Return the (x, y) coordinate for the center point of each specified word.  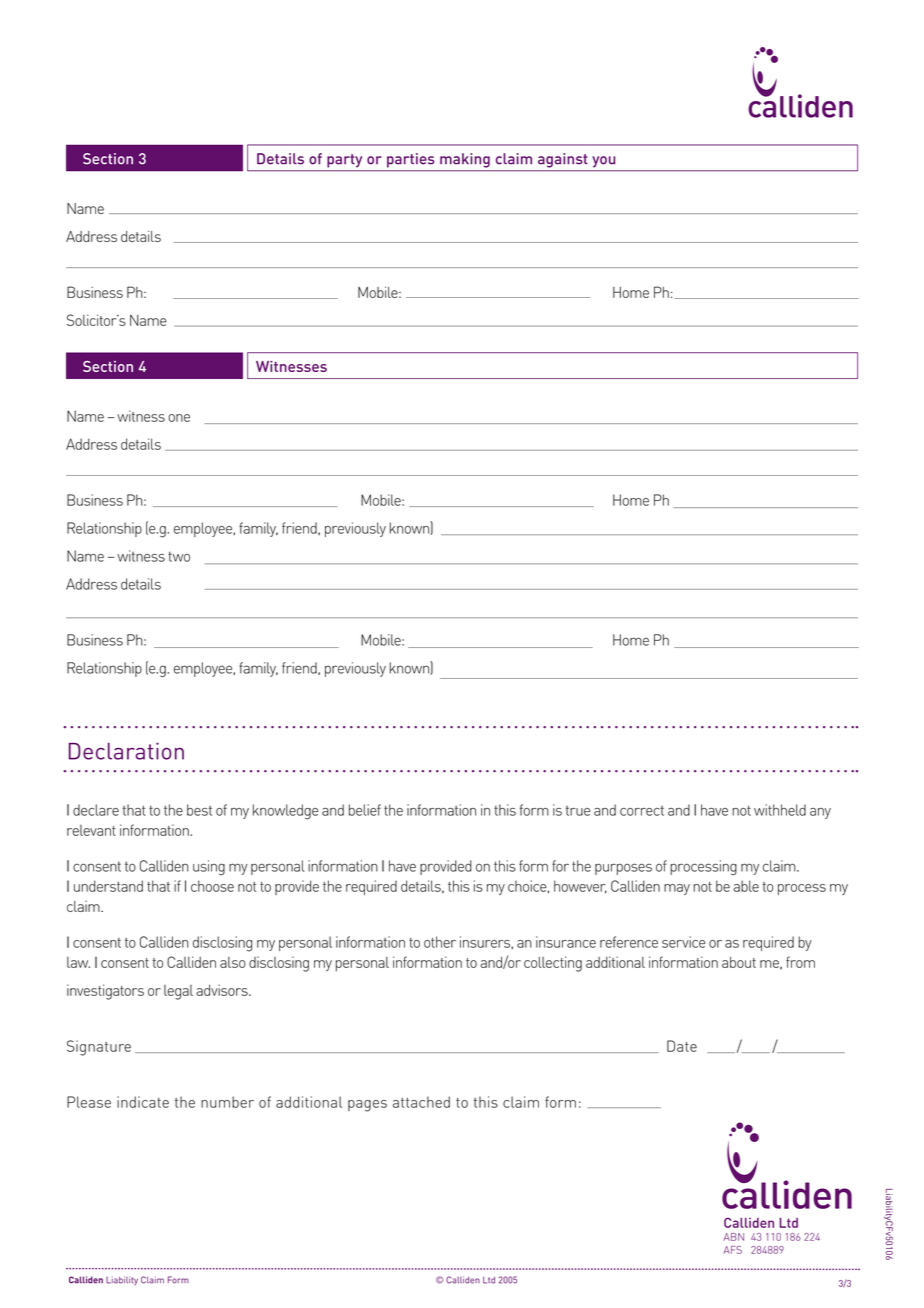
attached (421, 1102)
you (604, 161)
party (344, 161)
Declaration (126, 751)
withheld (780, 810)
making (465, 160)
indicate (143, 1102)
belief (365, 810)
